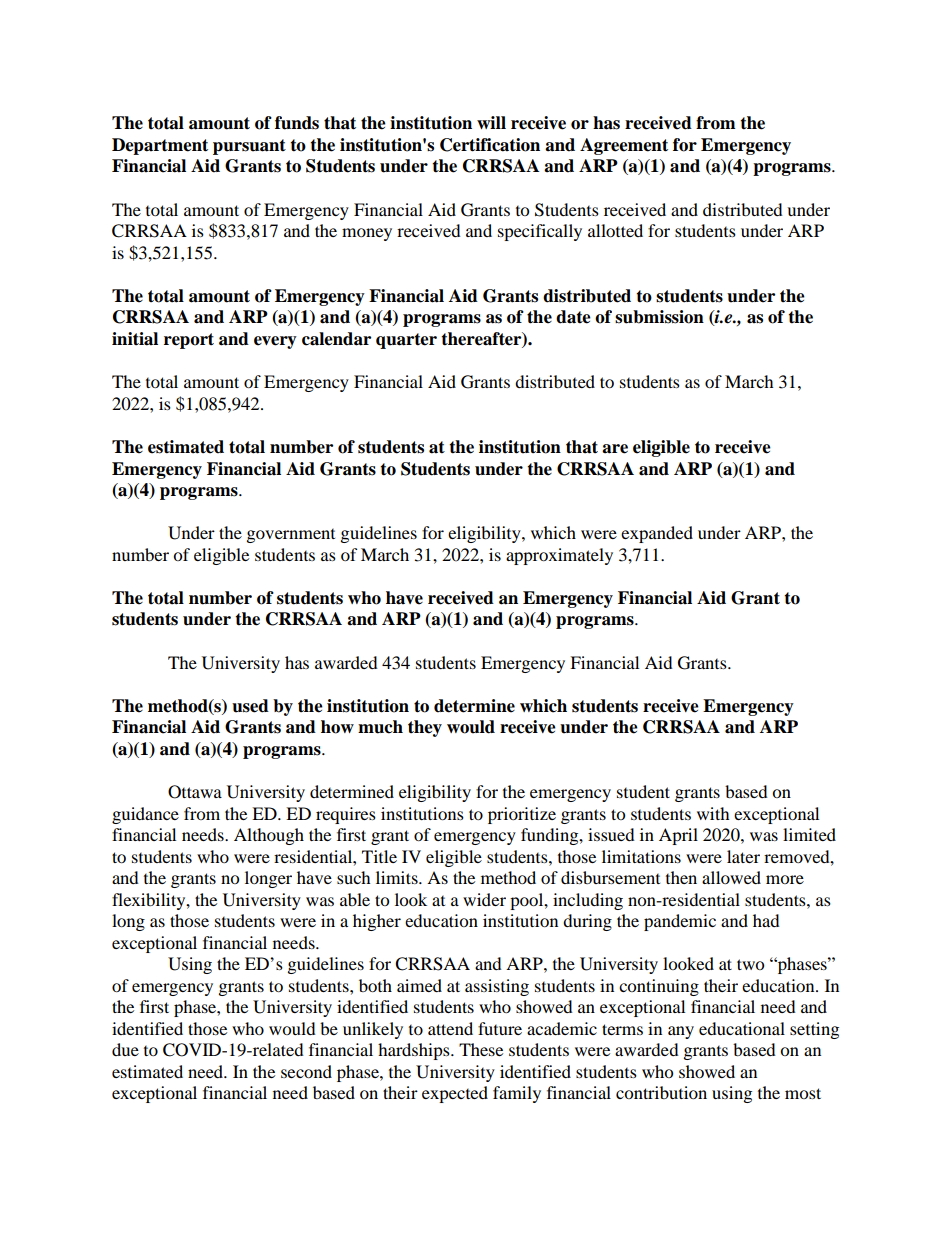 This page has height=1233, width=952. I want to click on expanded, so click(657, 534).
